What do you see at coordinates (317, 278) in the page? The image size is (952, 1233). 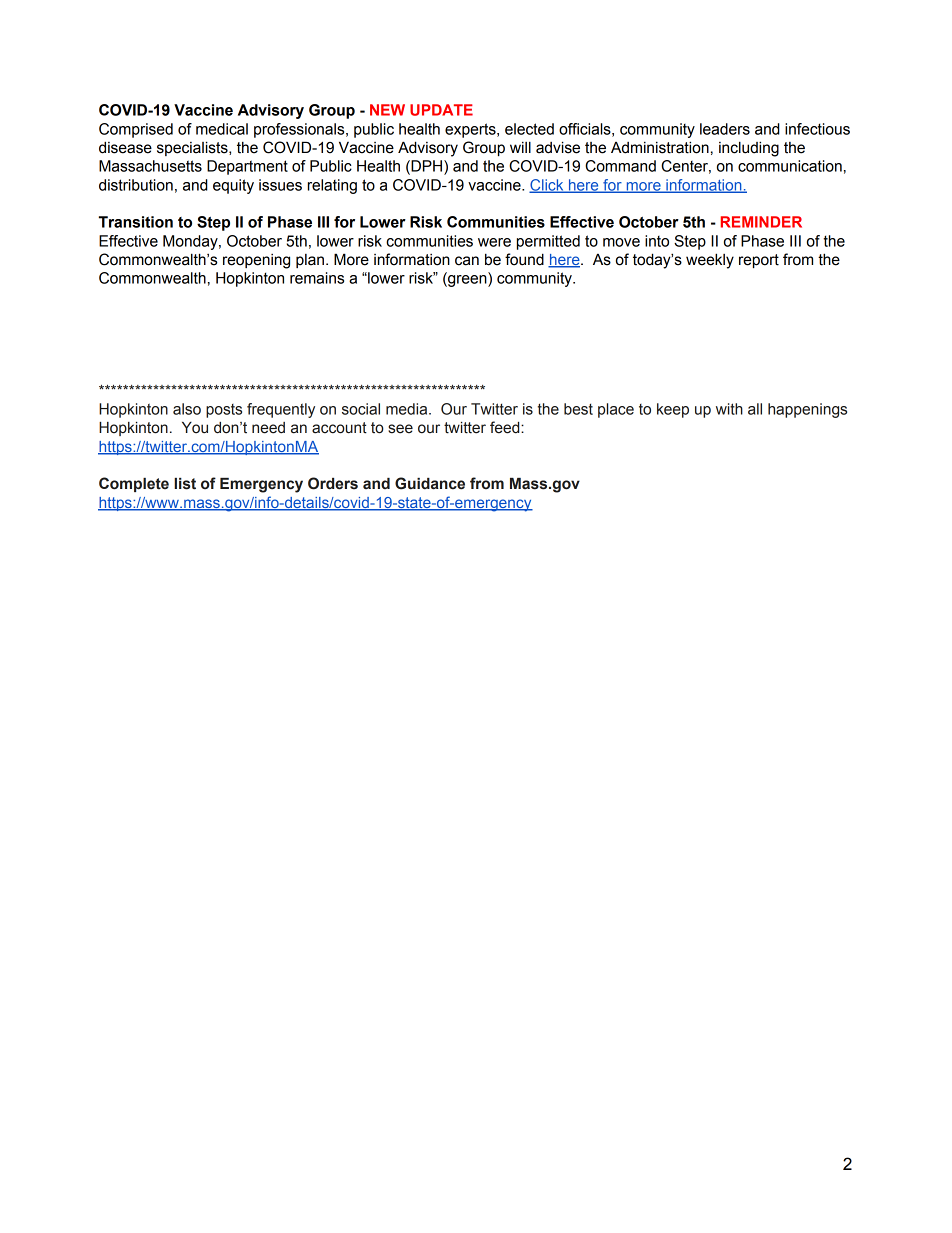 I see `remains` at bounding box center [317, 278].
